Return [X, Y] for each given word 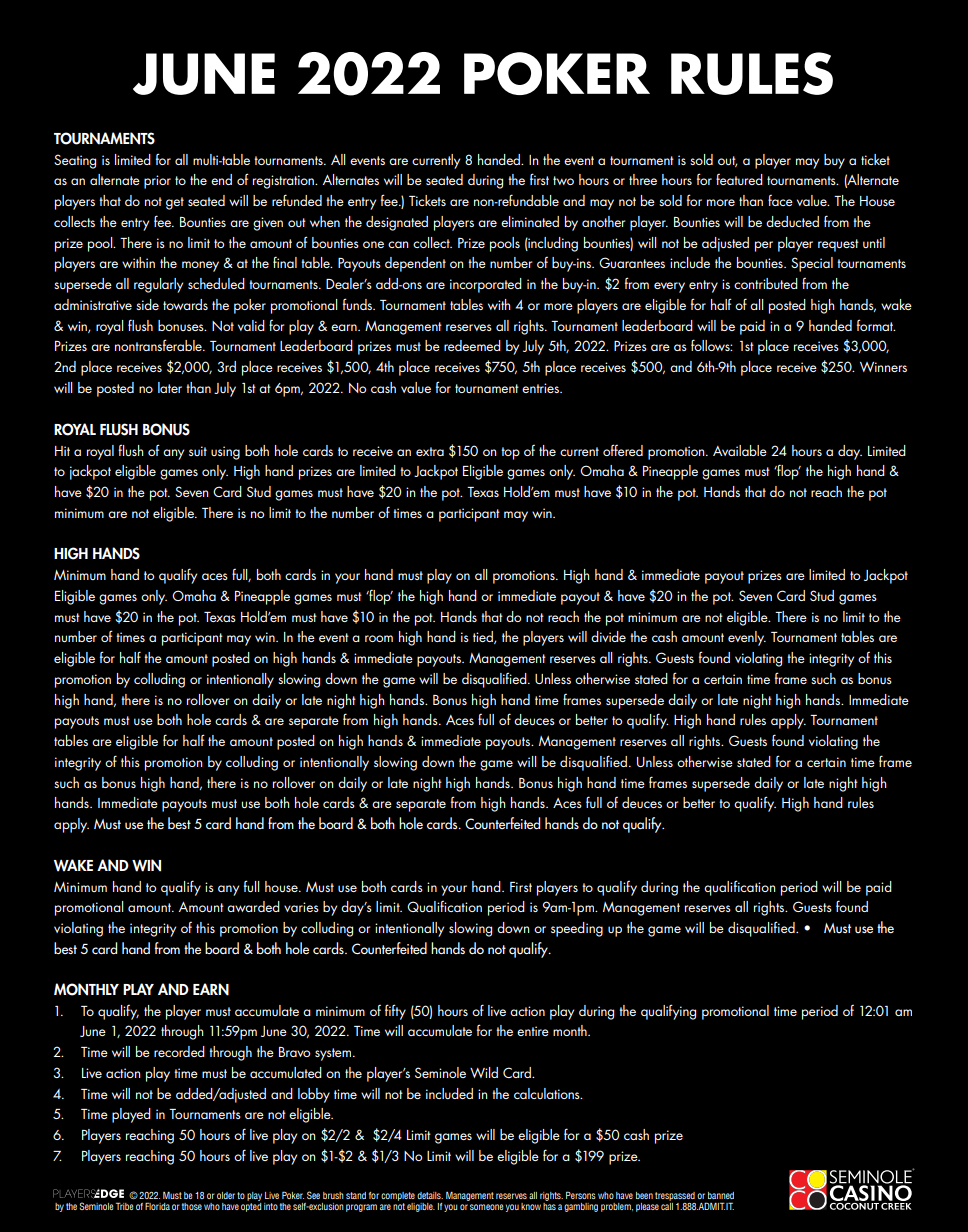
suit [198, 451]
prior [157, 182]
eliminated [530, 221]
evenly [747, 638]
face [780, 200]
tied [484, 637]
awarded [253, 906]
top [510, 453]
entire [533, 1031]
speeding [577, 929]
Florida [157, 1206]
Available [740, 450]
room [379, 638]
